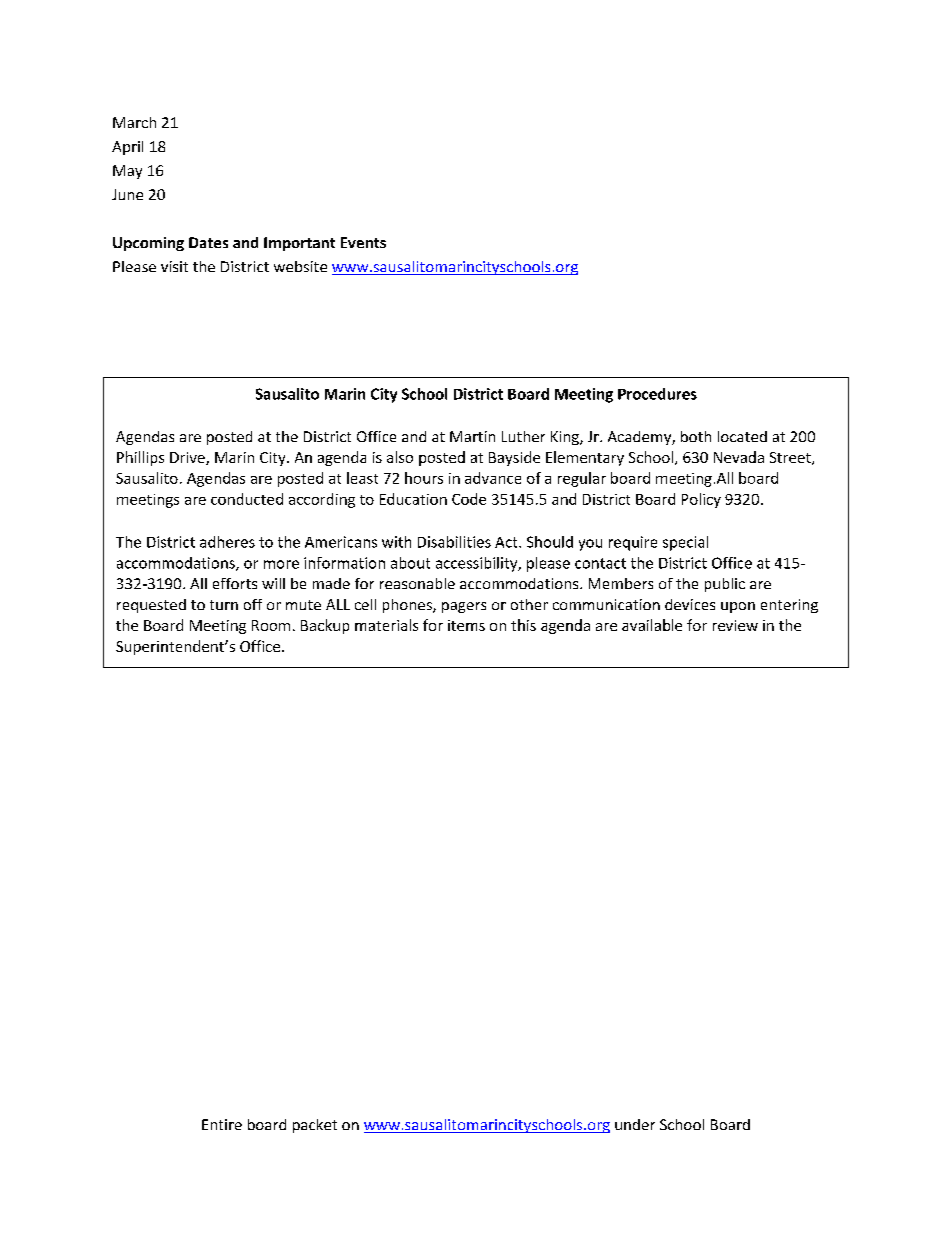 This image has height=1233, width=952. What do you see at coordinates (657, 394) in the image?
I see `Procedures` at bounding box center [657, 394].
